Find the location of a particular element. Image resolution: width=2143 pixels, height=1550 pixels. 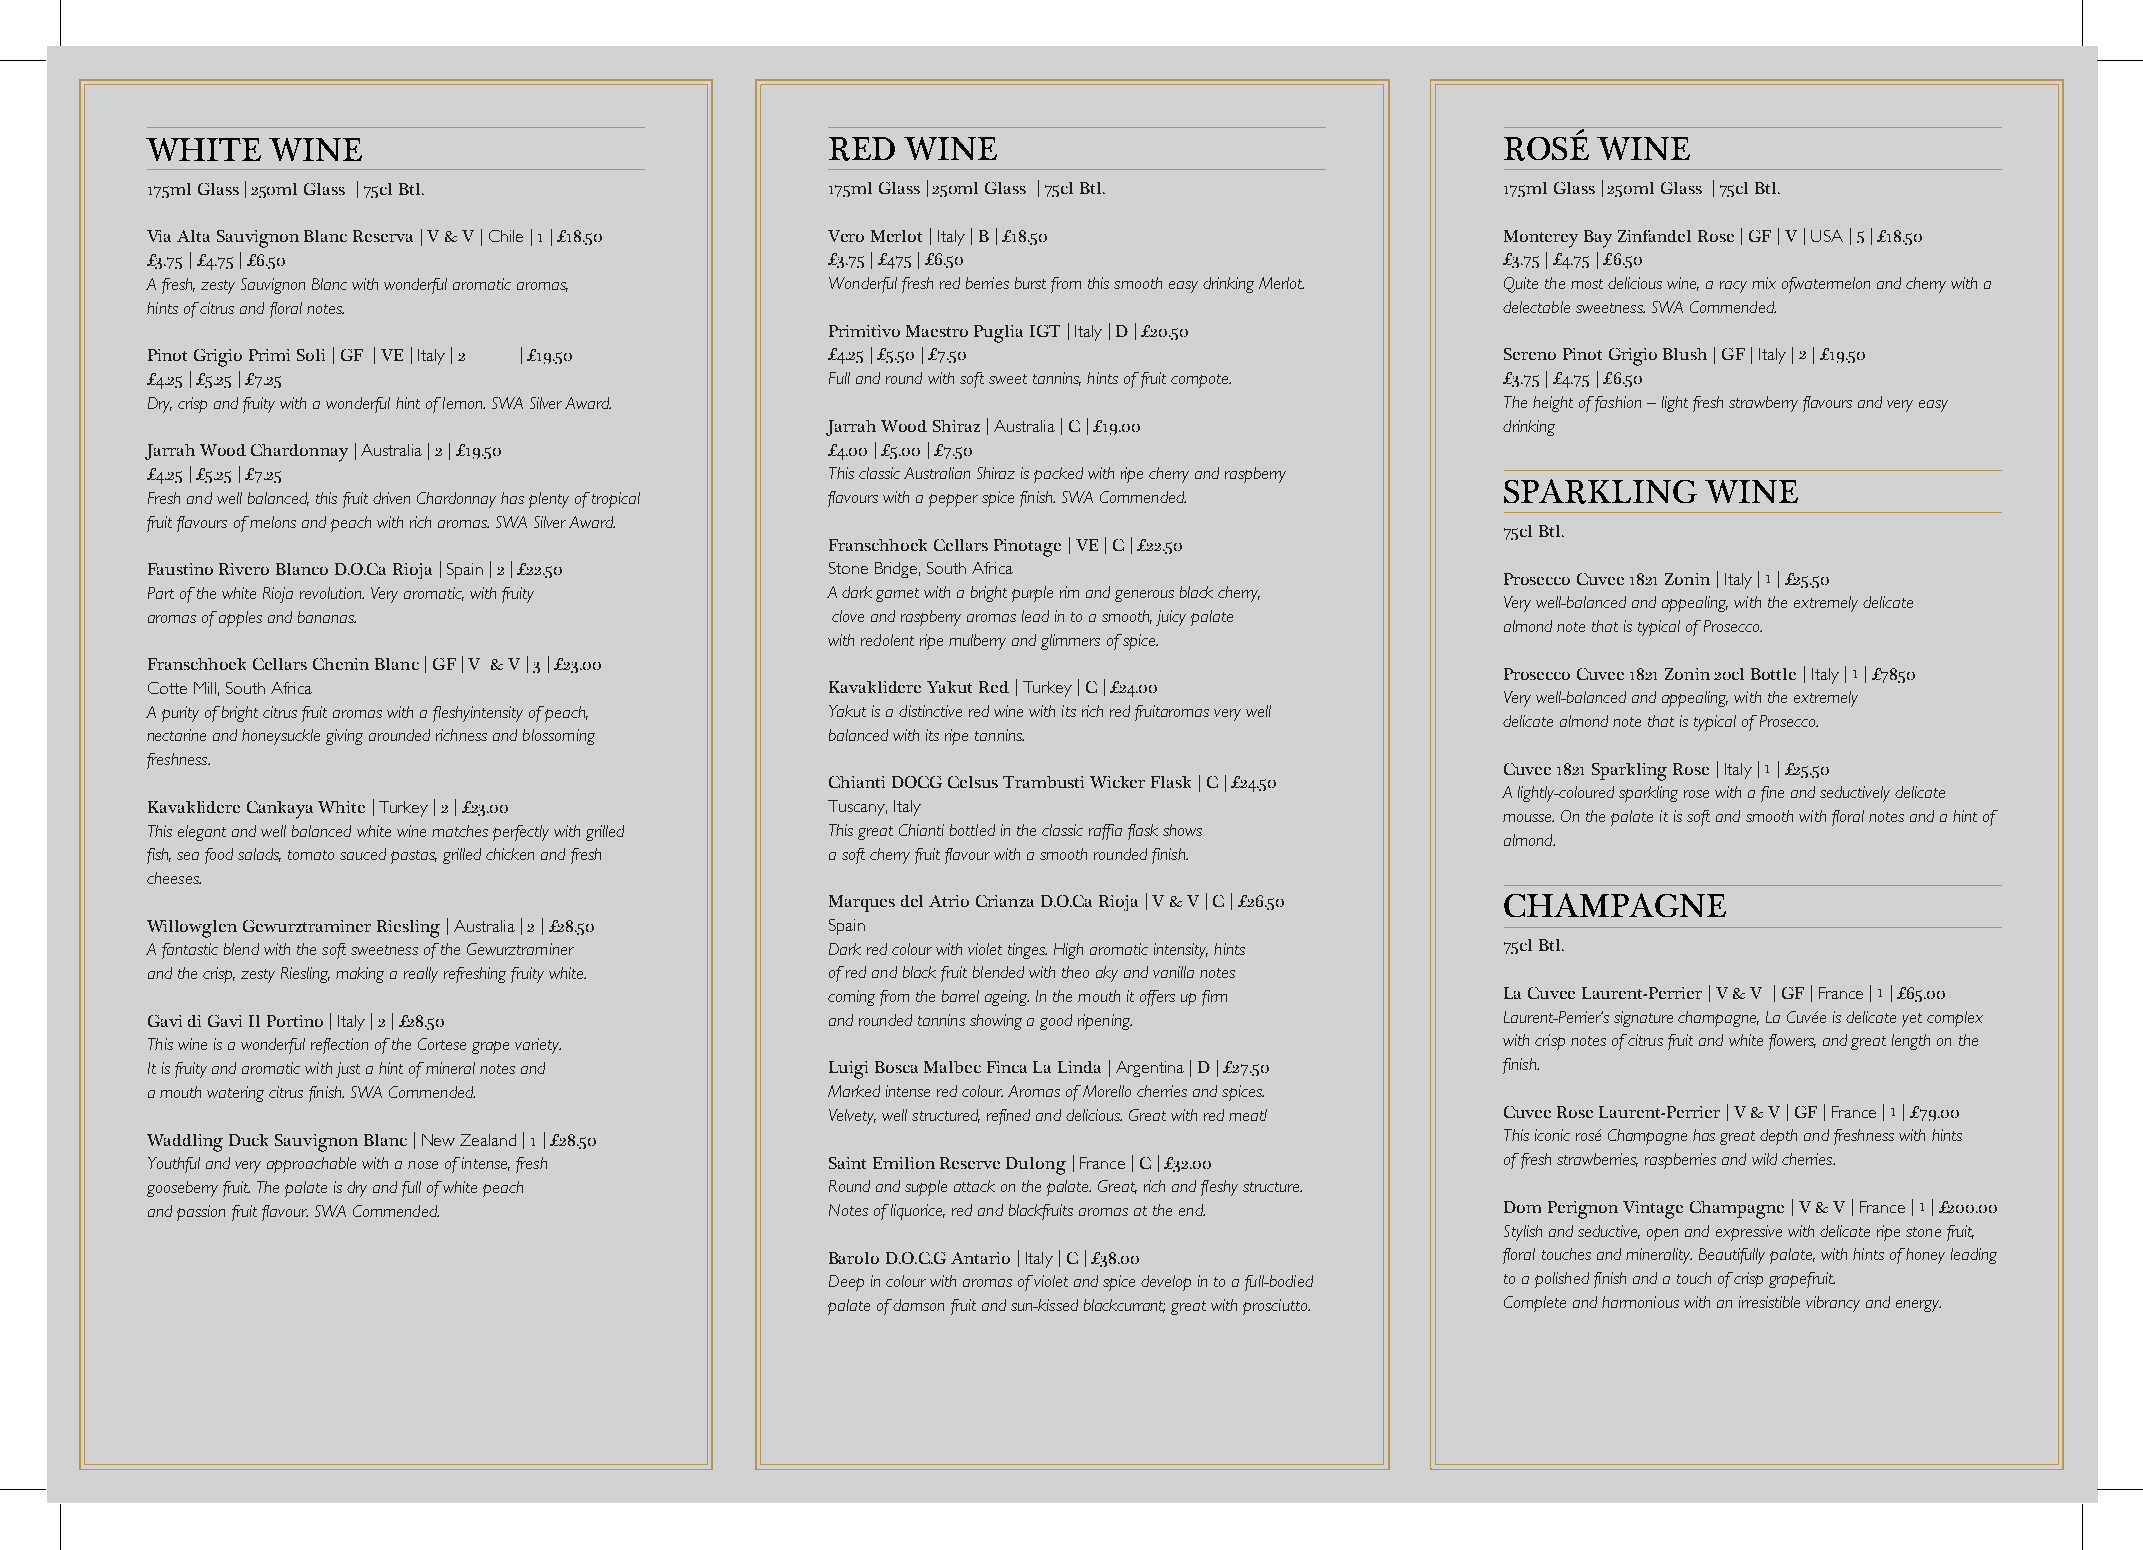

purple is located at coordinates (1032, 594).
